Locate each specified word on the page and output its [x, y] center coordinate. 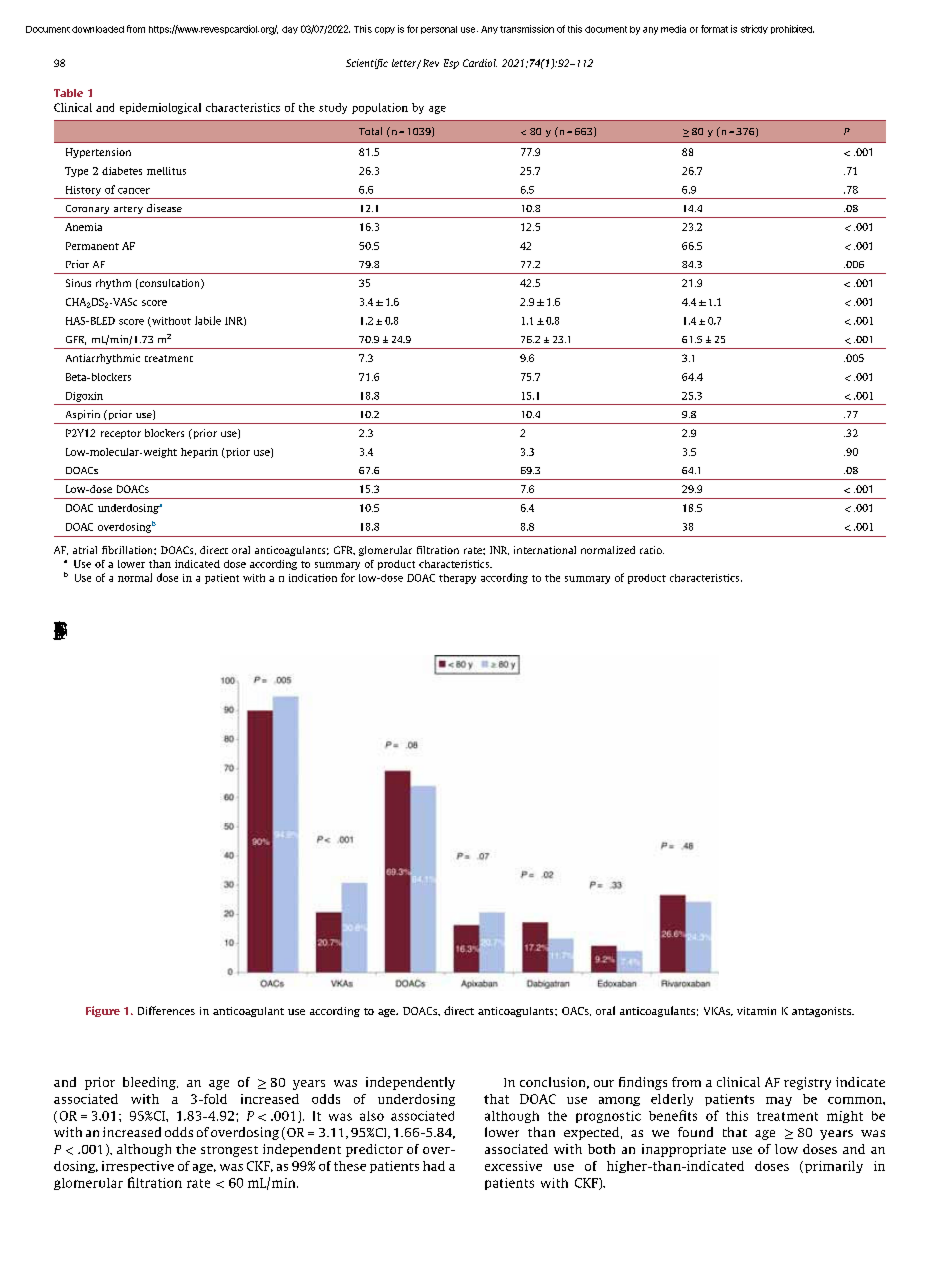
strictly [754, 29]
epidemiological [160, 108]
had [434, 1166]
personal [439, 30]
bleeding [150, 1083]
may [779, 1101]
